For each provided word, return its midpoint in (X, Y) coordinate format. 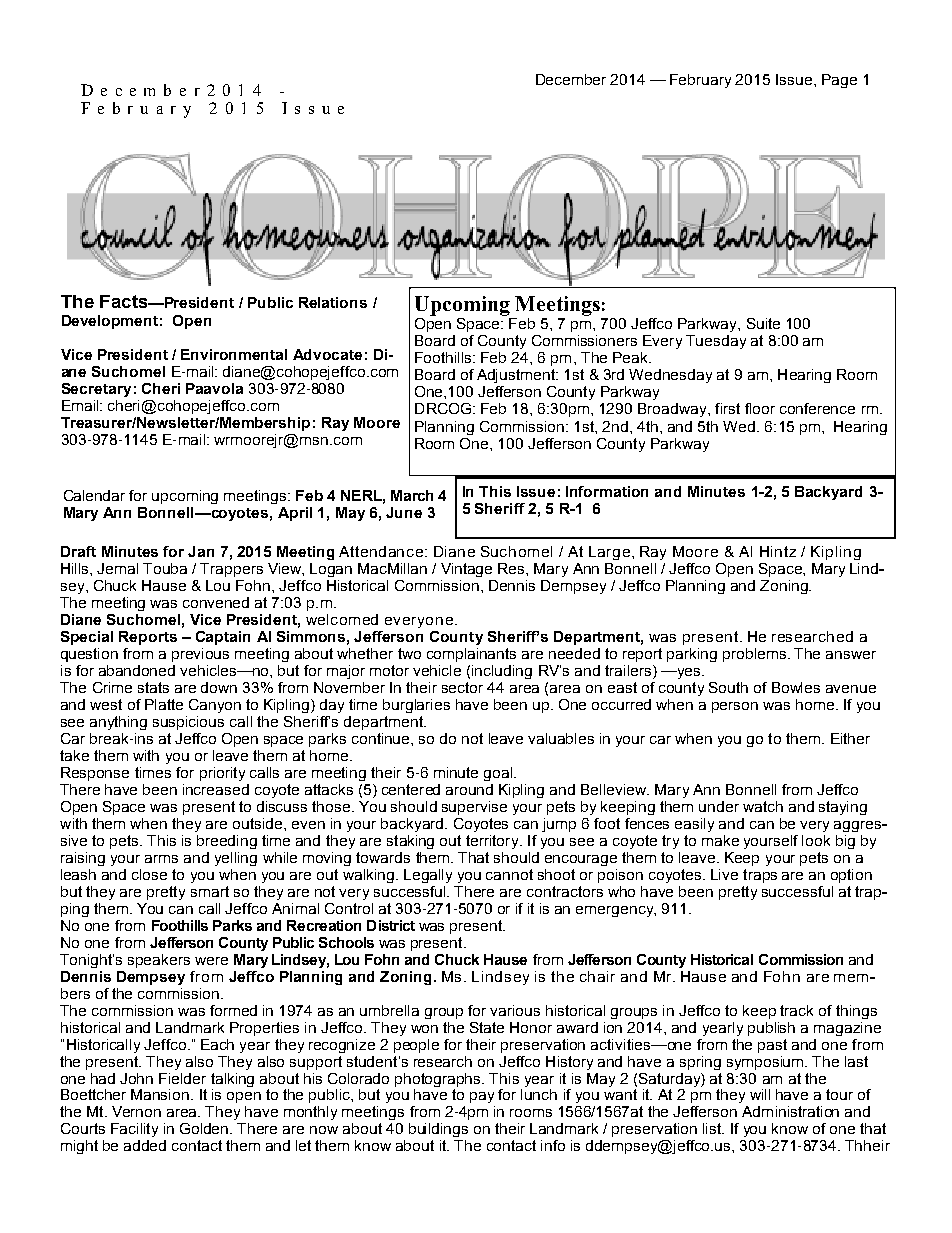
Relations (333, 302)
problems (756, 655)
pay (482, 1097)
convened (216, 602)
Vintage (466, 570)
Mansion (160, 1094)
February (700, 81)
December (571, 79)
